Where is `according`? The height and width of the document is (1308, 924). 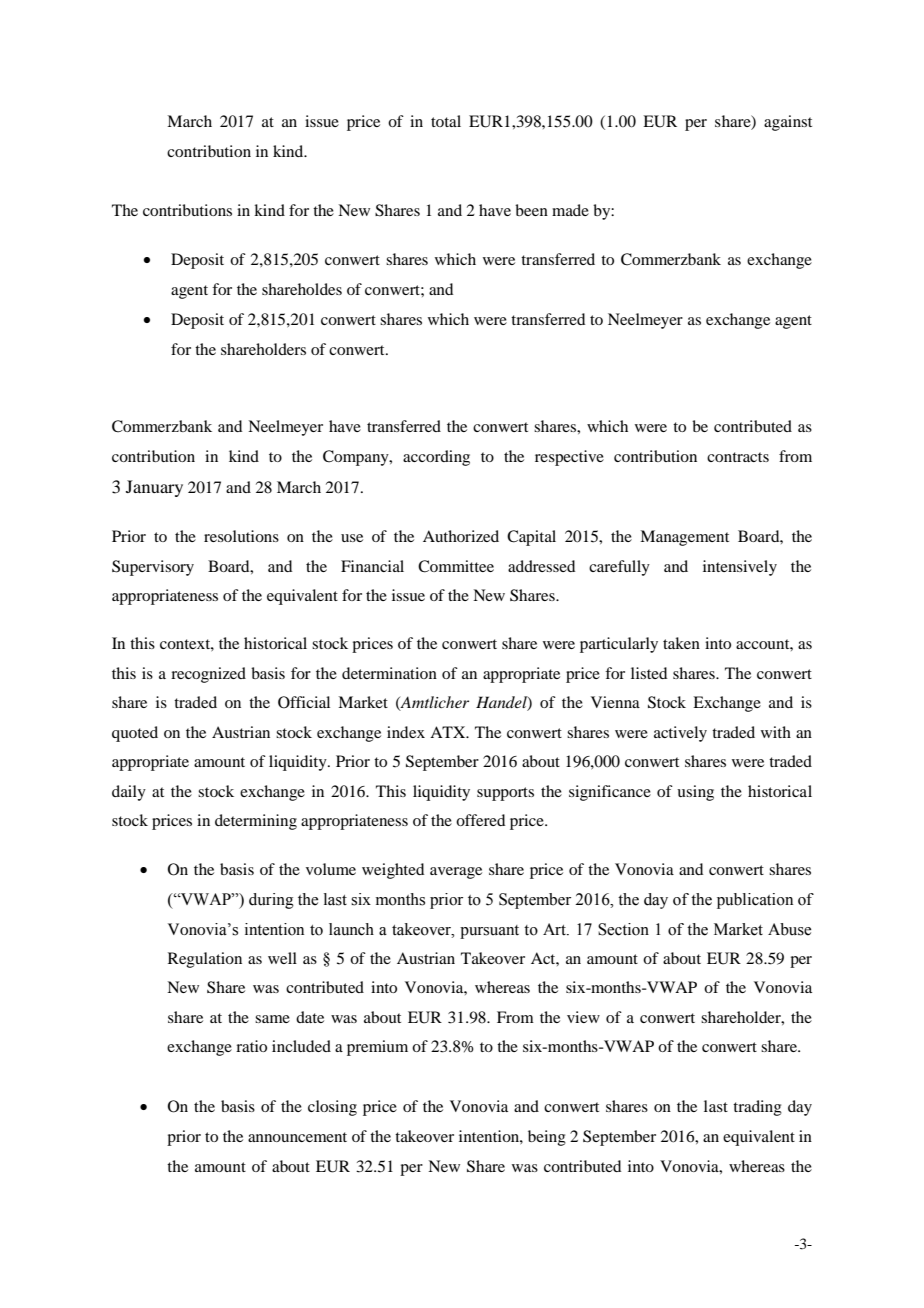
according is located at coordinates (436, 458).
